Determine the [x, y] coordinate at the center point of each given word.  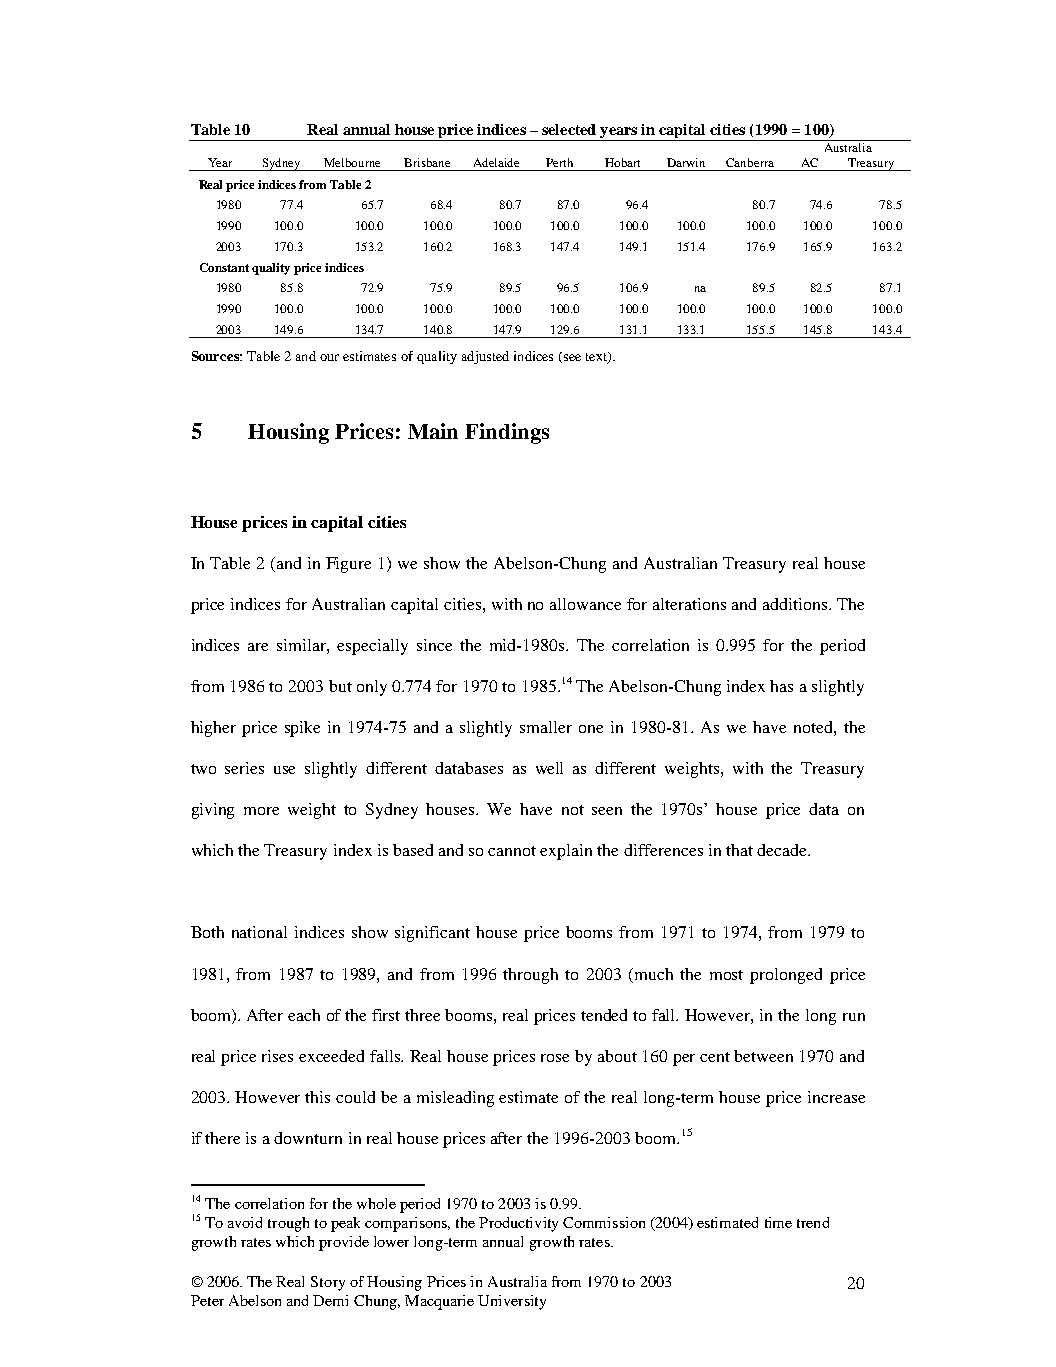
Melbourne [352, 162]
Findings [507, 433]
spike [302, 729]
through [530, 976]
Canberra [750, 162]
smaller [546, 727]
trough [288, 1224]
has [781, 686]
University [512, 1302]
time [778, 1222]
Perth [559, 162]
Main [433, 431]
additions [796, 604]
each [304, 1015]
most [726, 975]
